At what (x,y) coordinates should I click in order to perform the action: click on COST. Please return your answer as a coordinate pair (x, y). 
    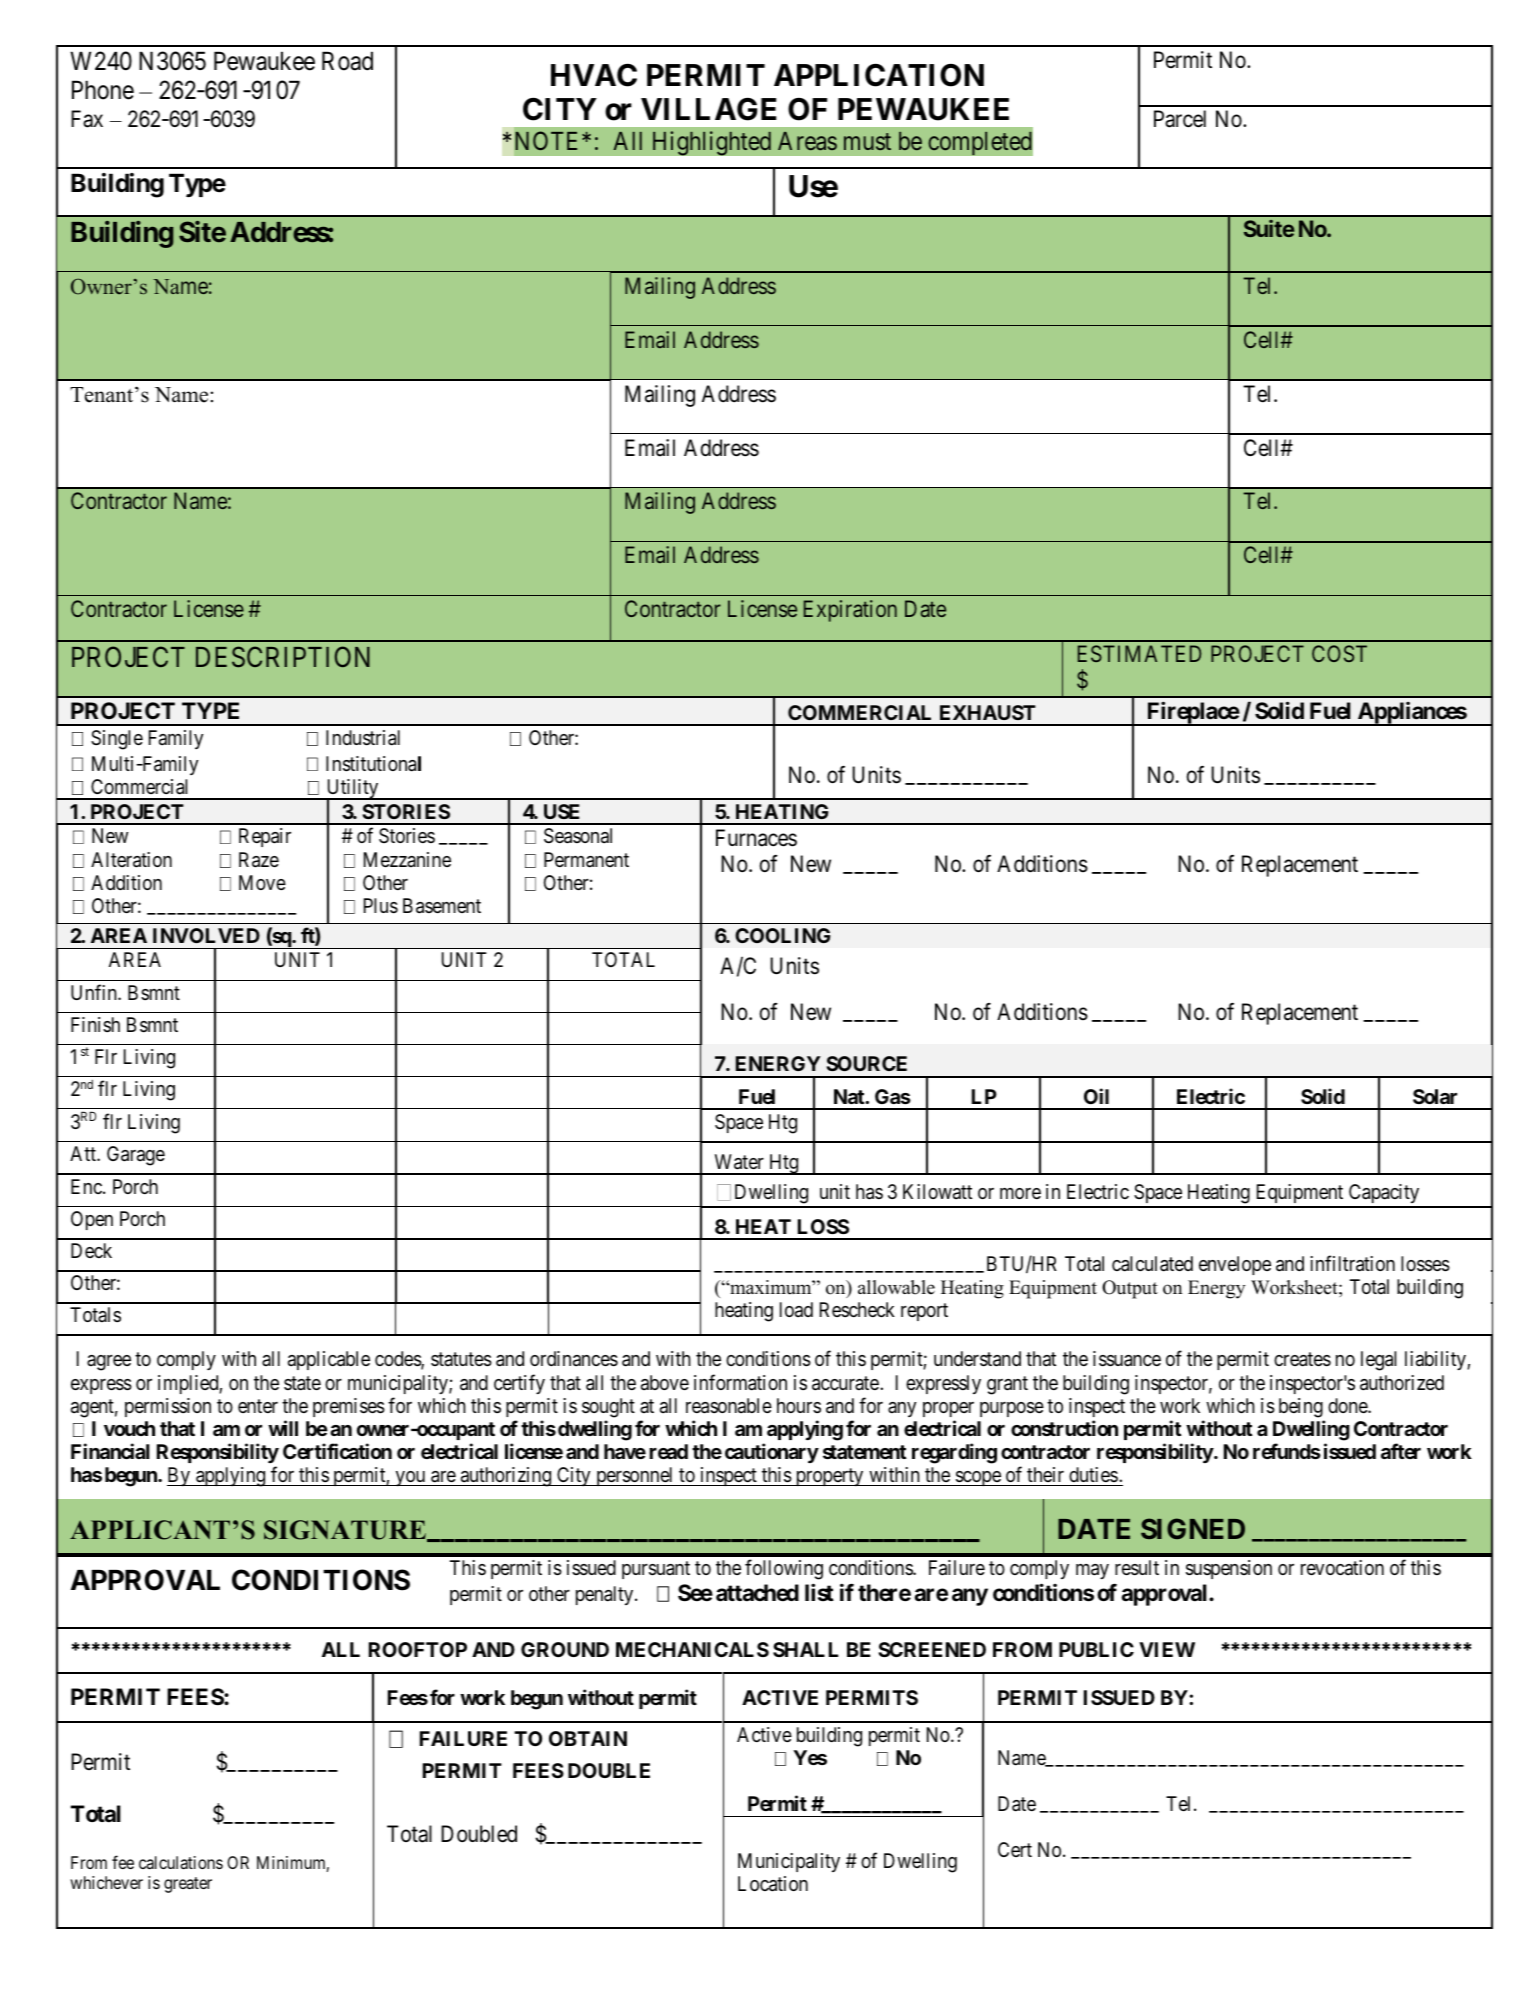
    Looking at the image, I should click on (1339, 653).
